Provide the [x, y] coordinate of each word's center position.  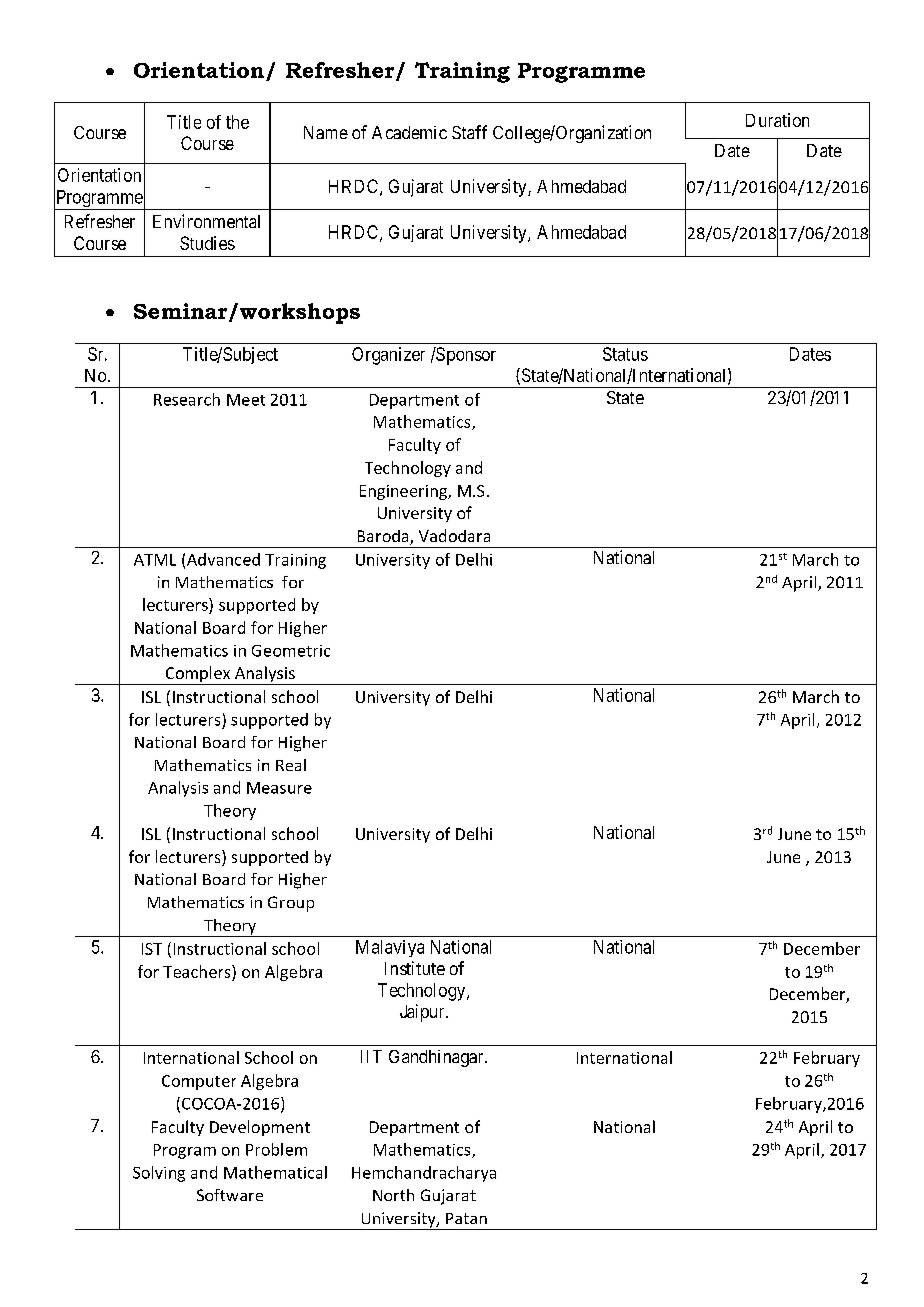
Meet [246, 400]
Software [230, 1195]
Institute [415, 968]
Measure [279, 788]
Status [625, 354]
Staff [469, 132]
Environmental [206, 221]
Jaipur [423, 1013]
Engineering [404, 492]
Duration [777, 120]
